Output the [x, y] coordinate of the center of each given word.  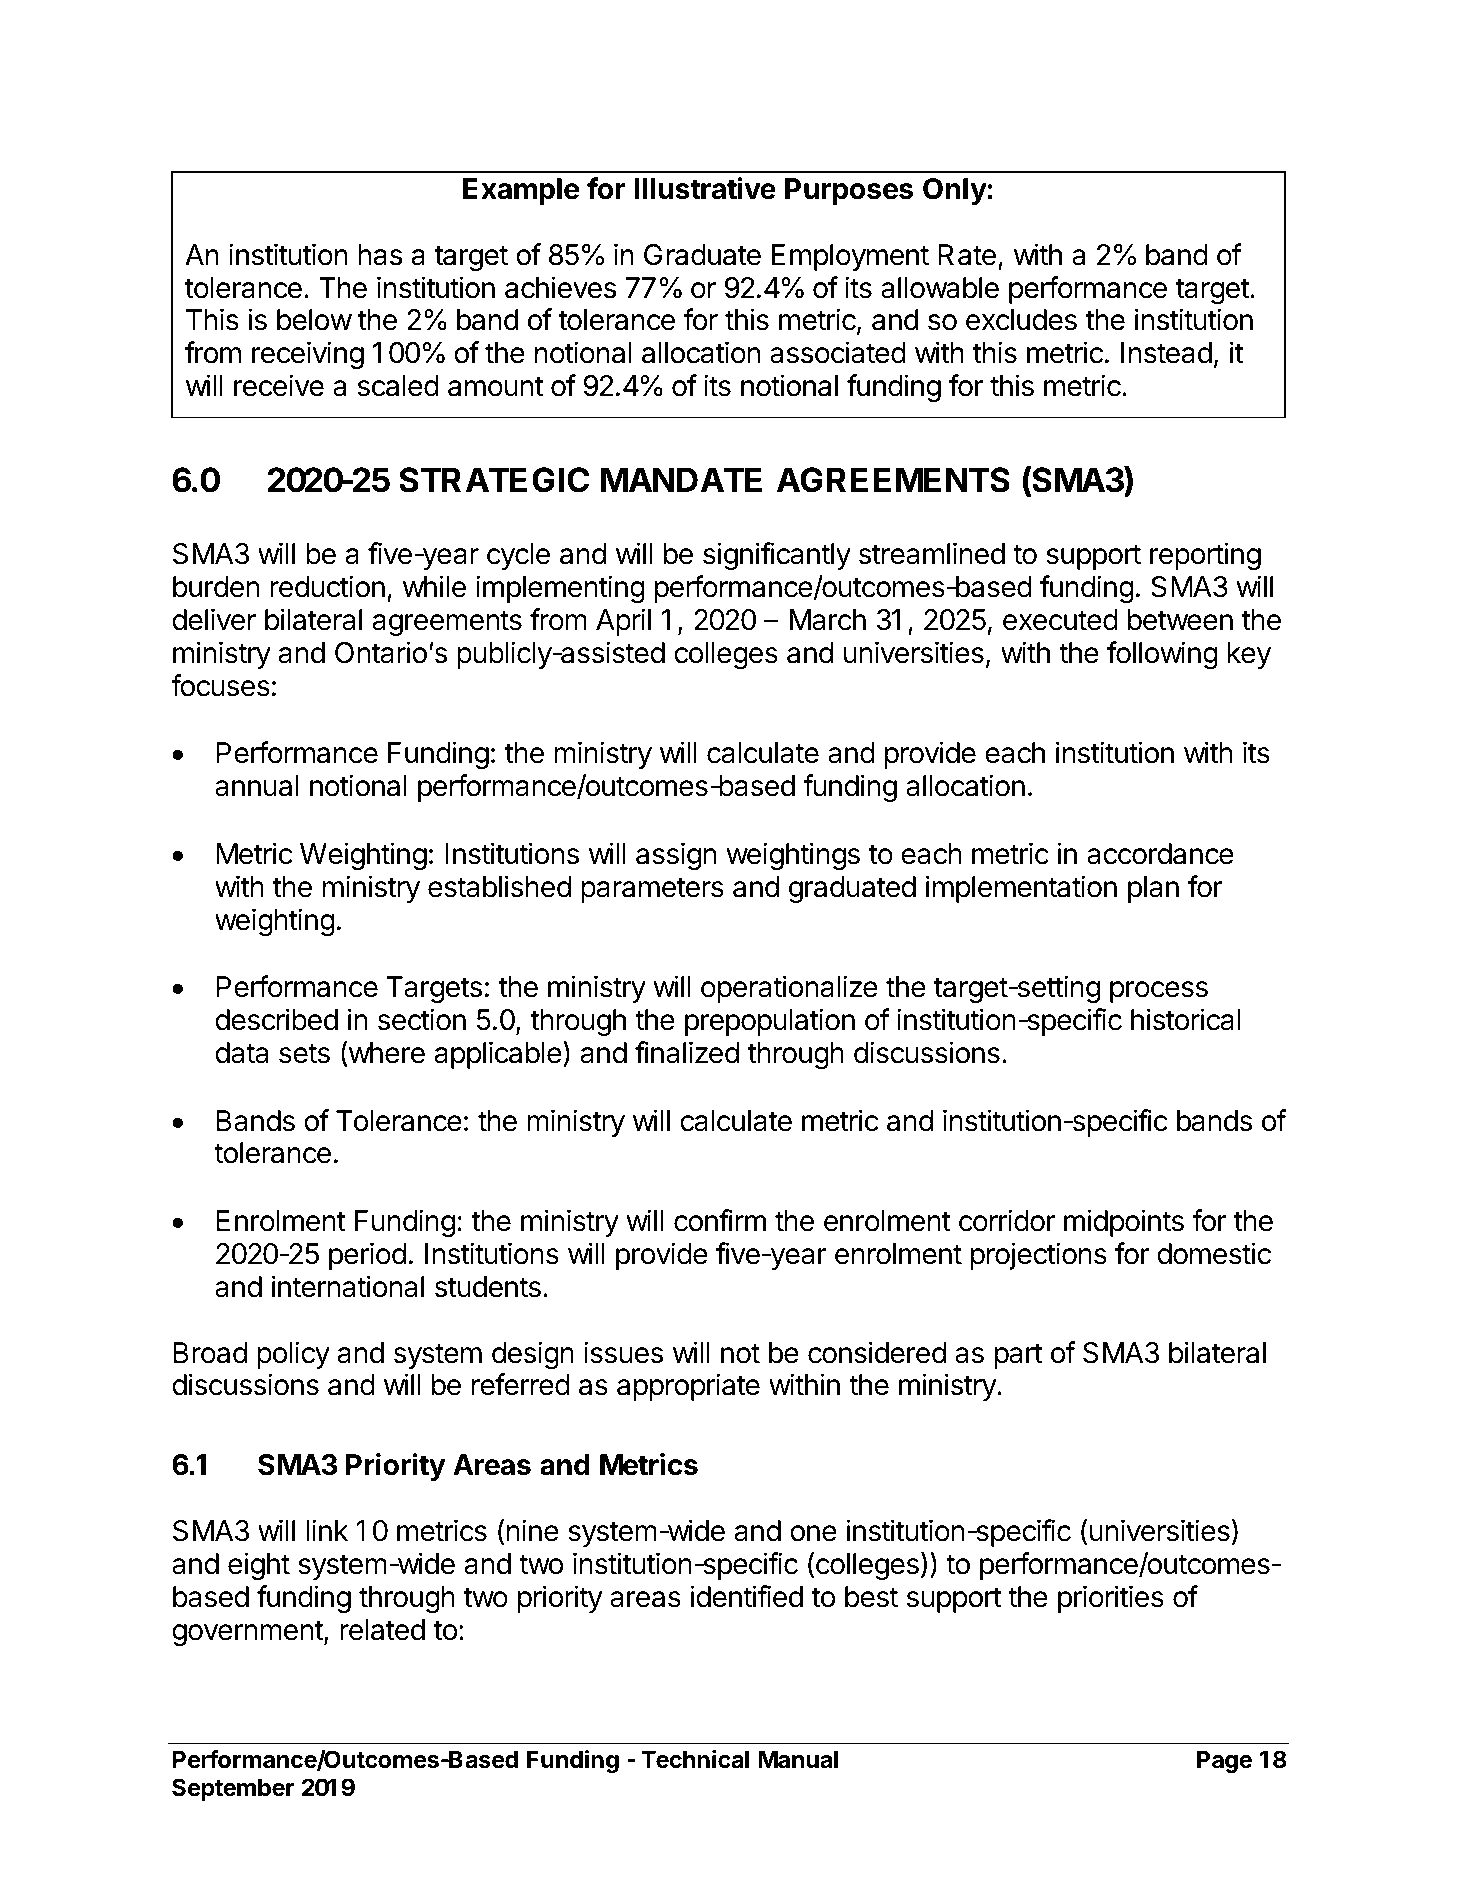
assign [676, 856]
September [233, 1789]
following [1162, 655]
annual [257, 786]
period [367, 1256]
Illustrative [705, 188]
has [380, 255]
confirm [720, 1220]
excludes [1021, 320]
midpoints [1124, 1223]
